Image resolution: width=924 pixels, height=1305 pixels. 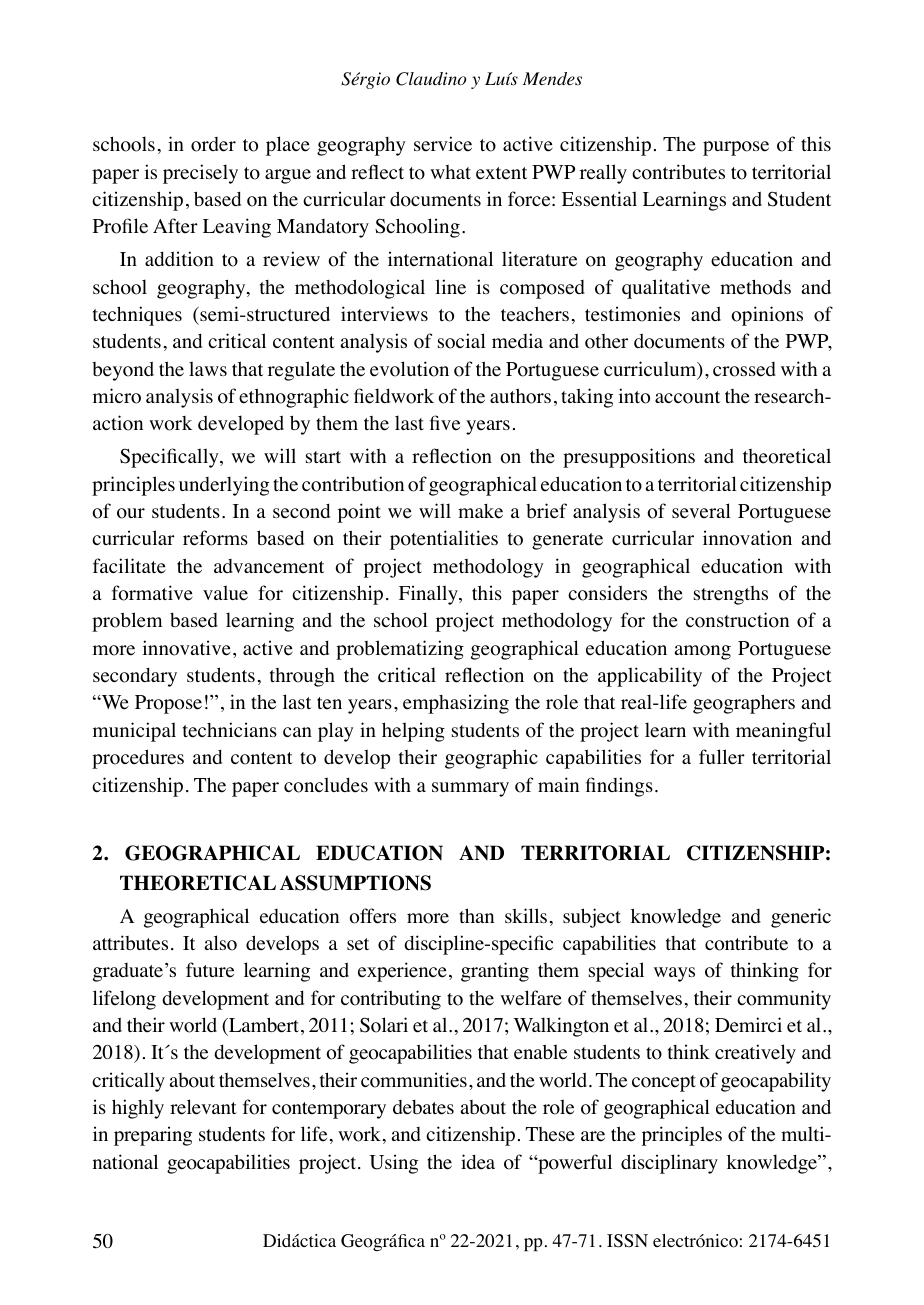 What do you see at coordinates (480, 511) in the image?
I see `make` at bounding box center [480, 511].
